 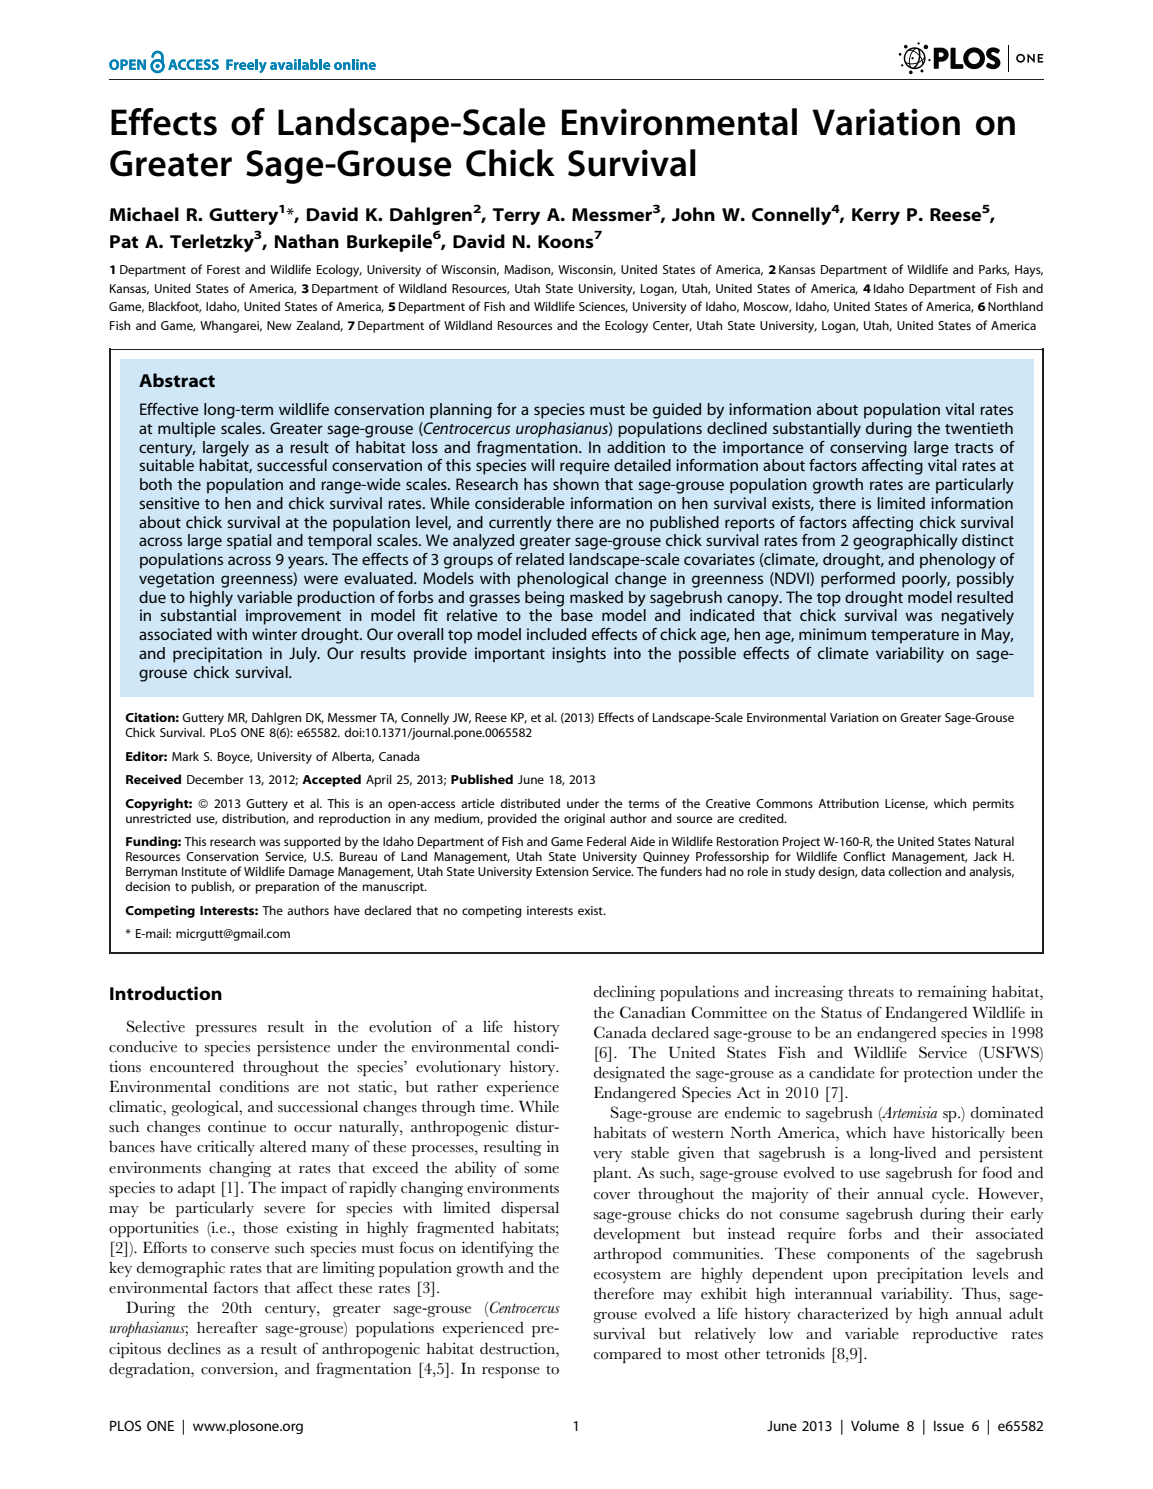 What do you see at coordinates (287, 888) in the screenshot?
I see `preparation` at bounding box center [287, 888].
